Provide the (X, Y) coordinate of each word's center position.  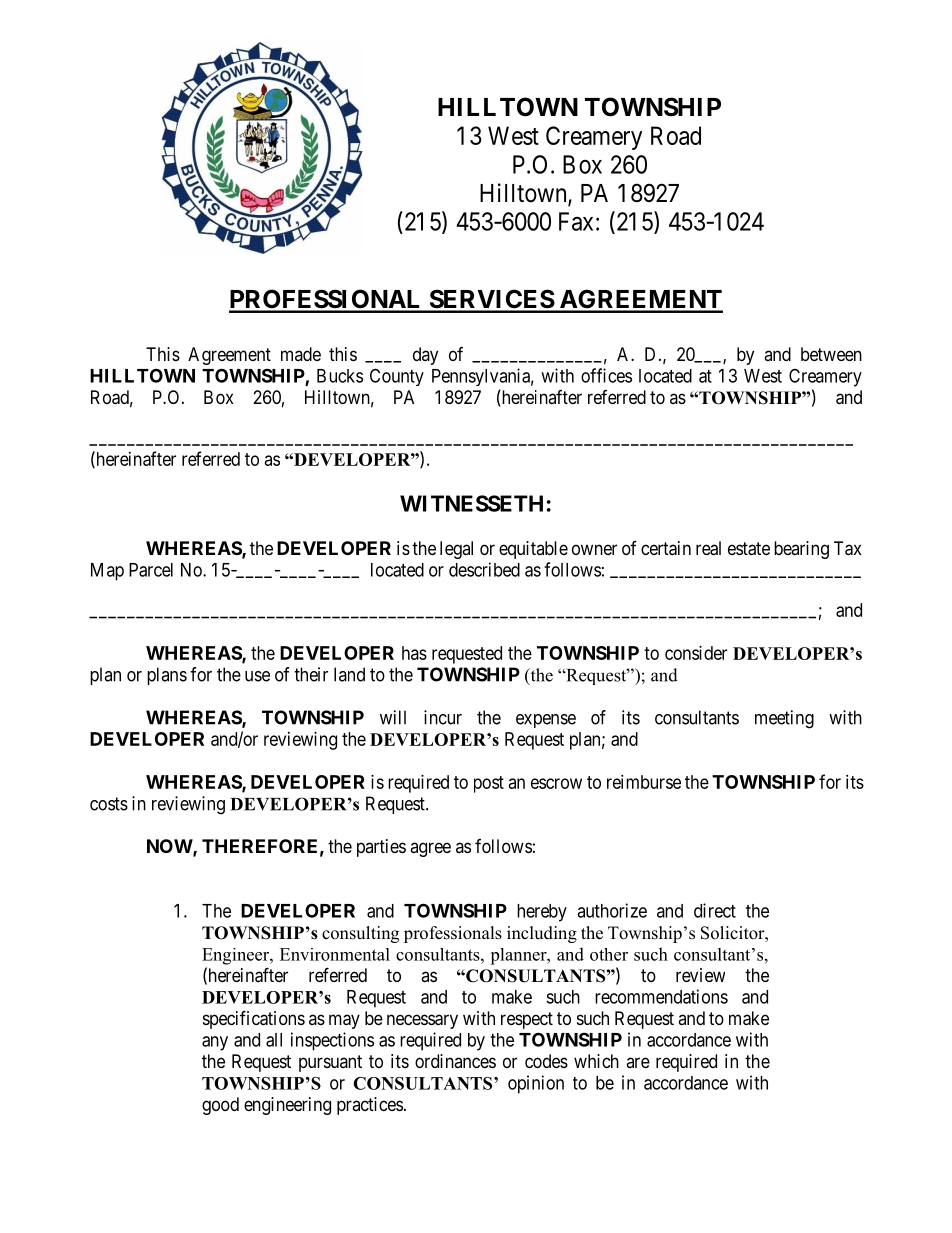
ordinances (455, 1061)
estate (749, 549)
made (301, 354)
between (831, 354)
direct (715, 910)
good (220, 1106)
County (397, 377)
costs (109, 804)
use (257, 676)
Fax (576, 221)
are (638, 1062)
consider (696, 653)
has (414, 653)
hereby (542, 913)
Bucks (340, 376)
